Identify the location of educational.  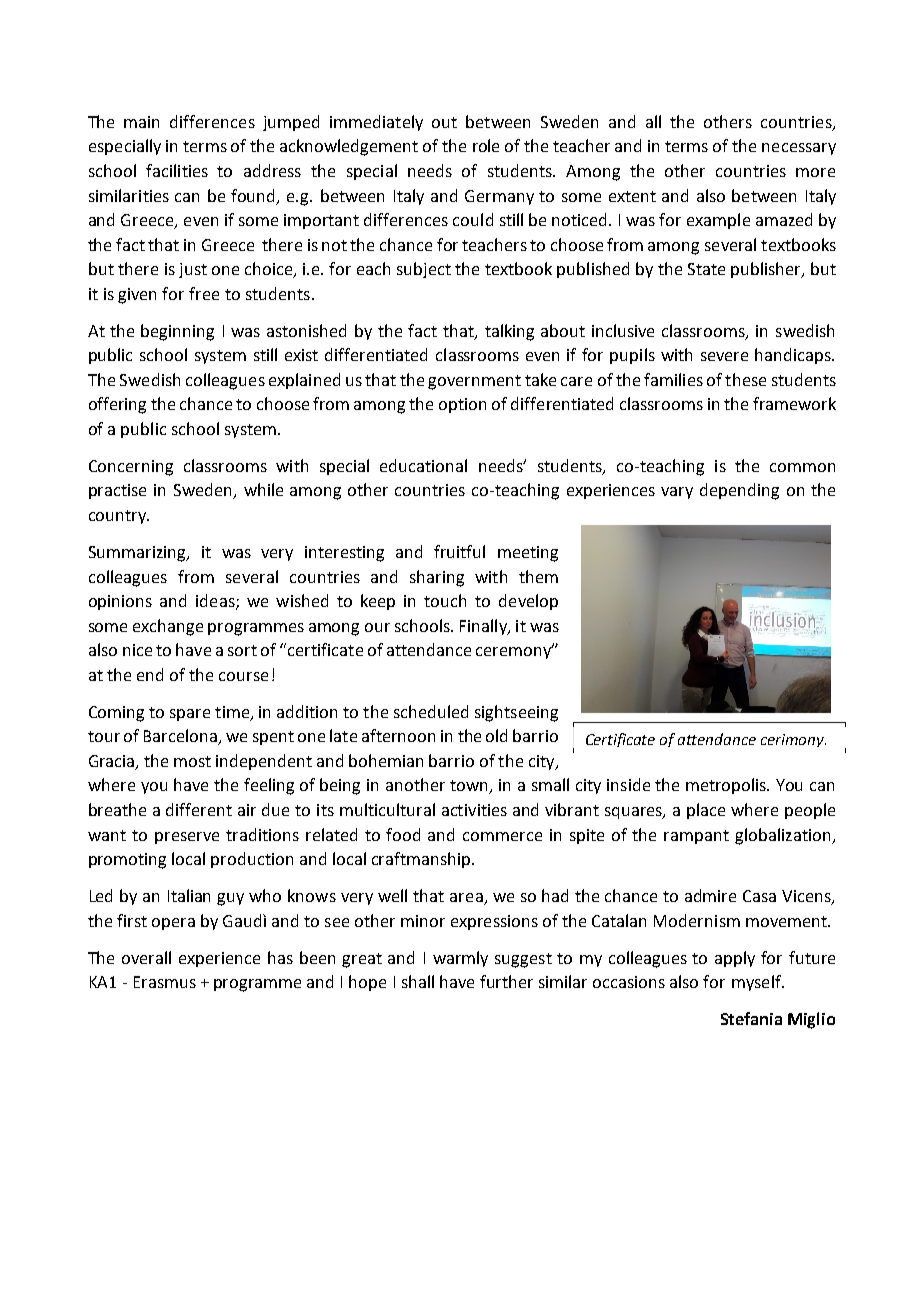
(423, 465).
